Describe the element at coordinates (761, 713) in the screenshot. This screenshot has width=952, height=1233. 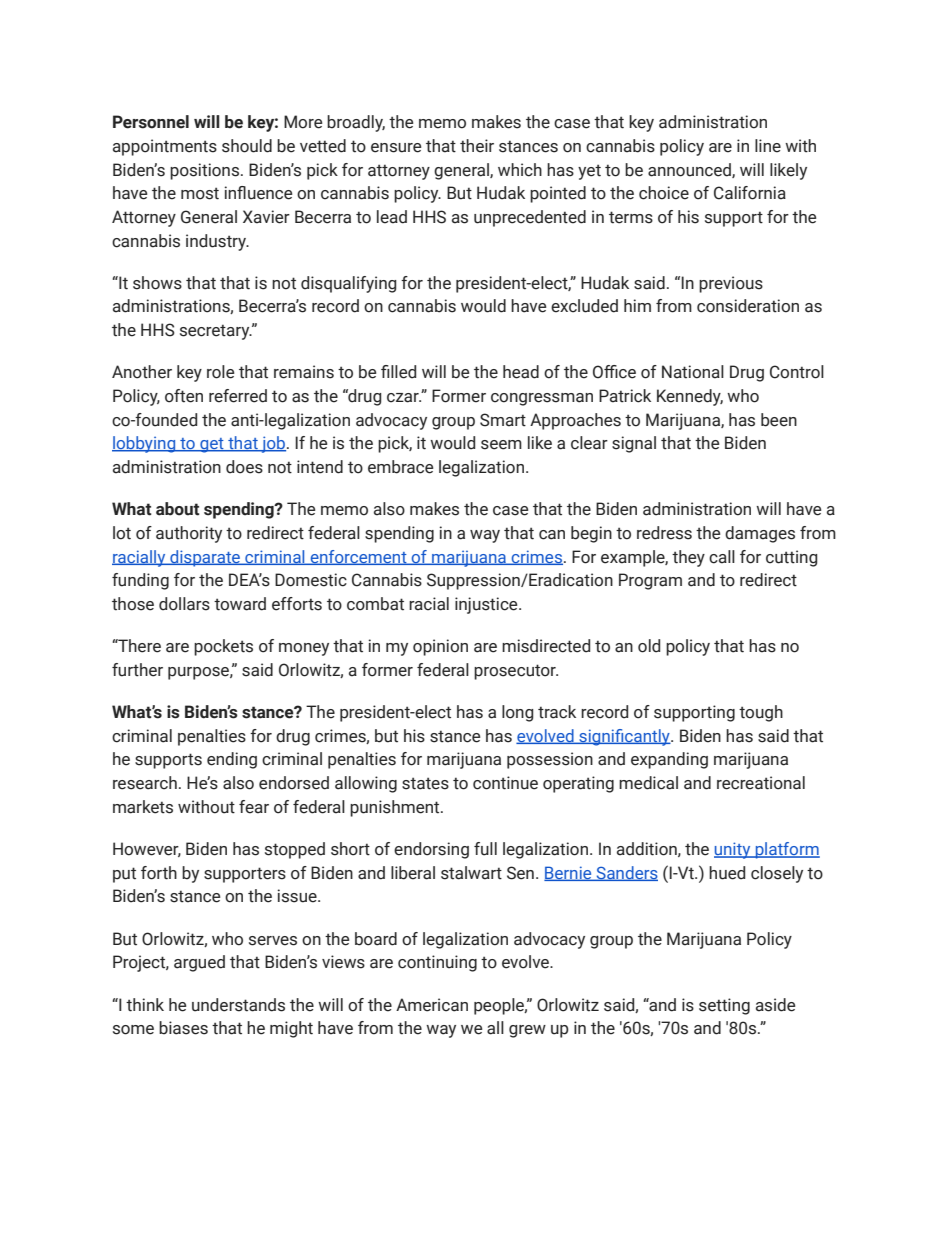
I see `tough` at that location.
